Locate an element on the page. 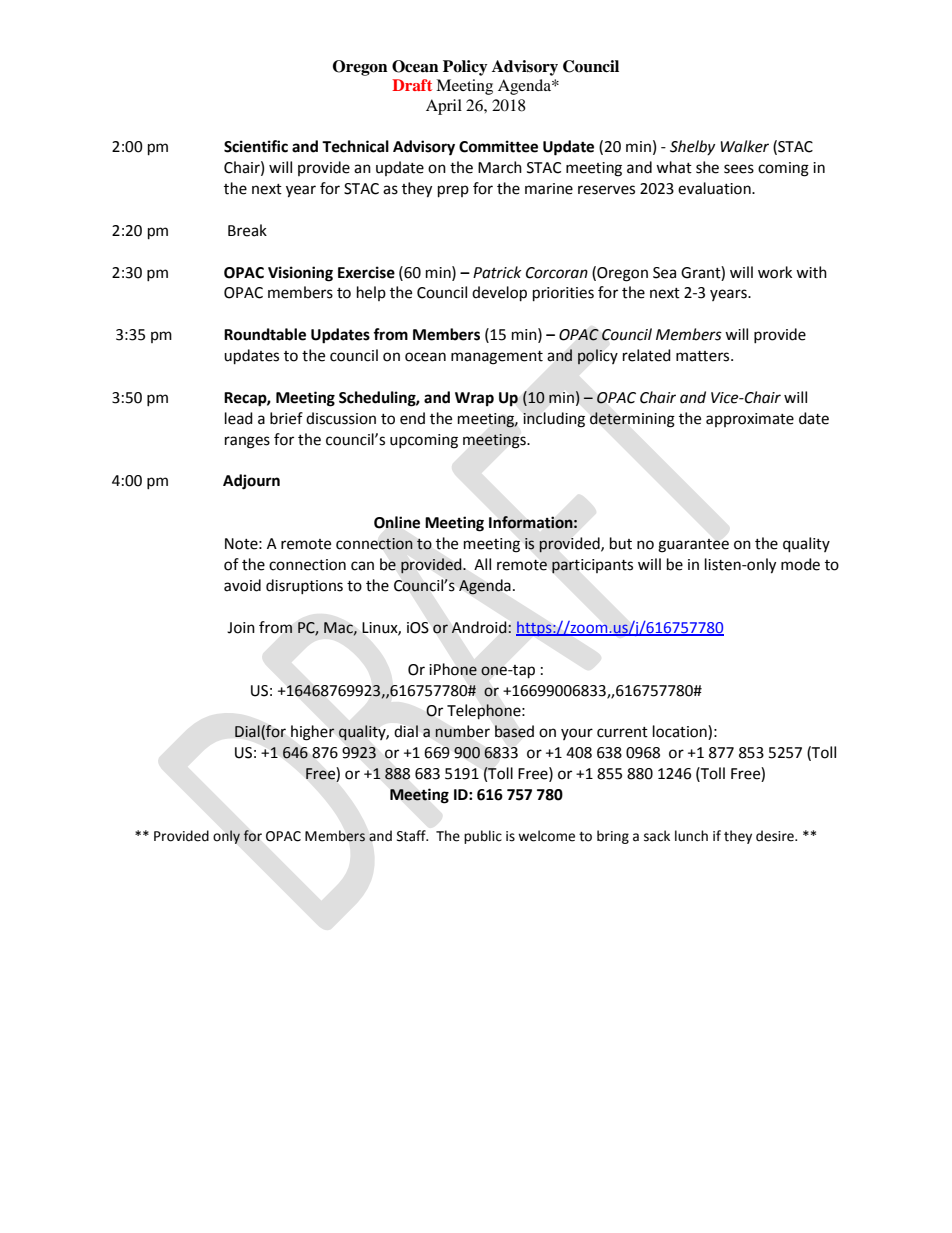 This page has width=952, height=1233. disruptions is located at coordinates (304, 586).
